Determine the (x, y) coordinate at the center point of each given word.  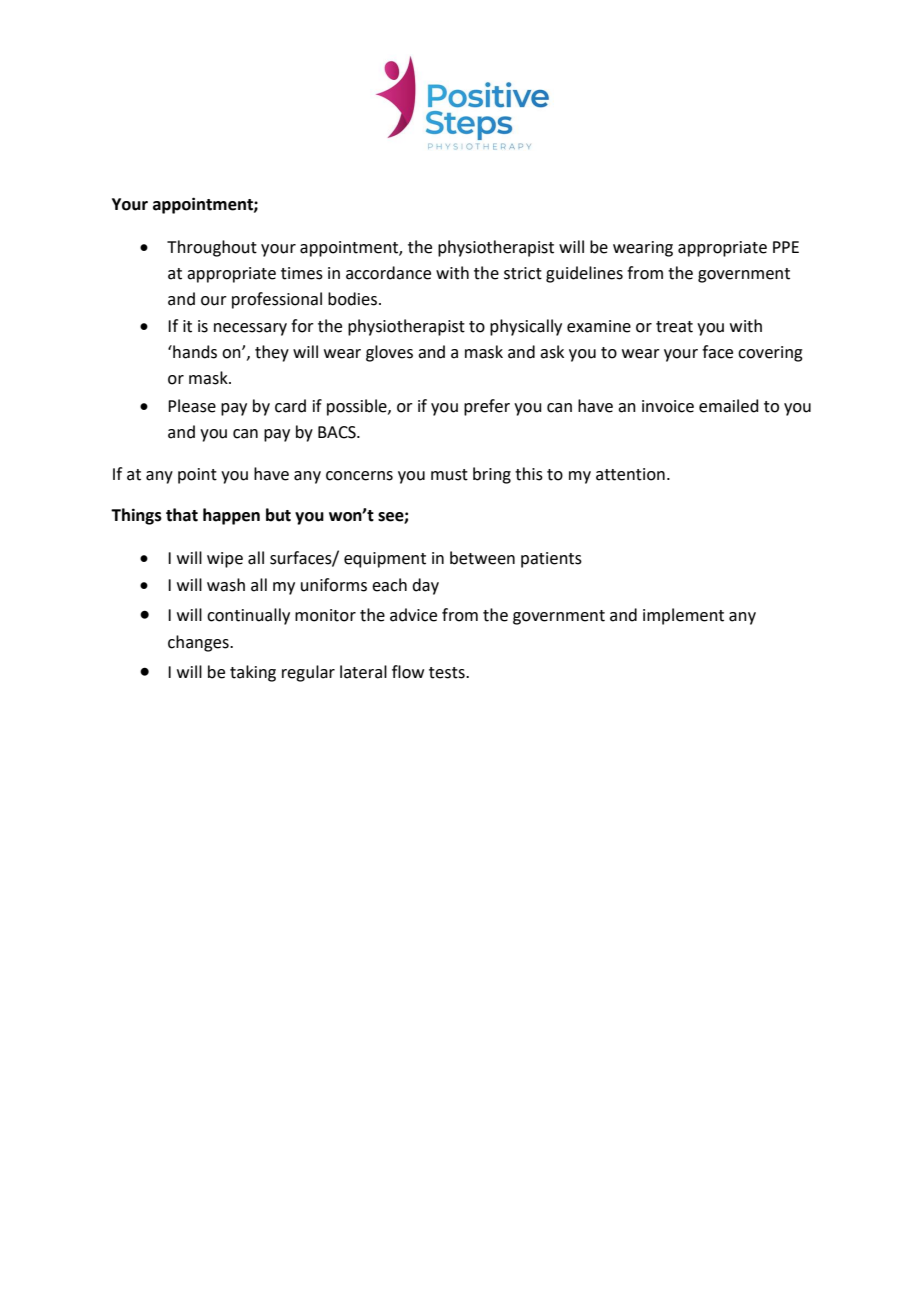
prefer (487, 407)
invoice (668, 406)
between (482, 558)
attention (630, 474)
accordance (388, 273)
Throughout (212, 248)
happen (231, 516)
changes (199, 643)
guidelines (584, 274)
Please (192, 406)
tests (448, 673)
